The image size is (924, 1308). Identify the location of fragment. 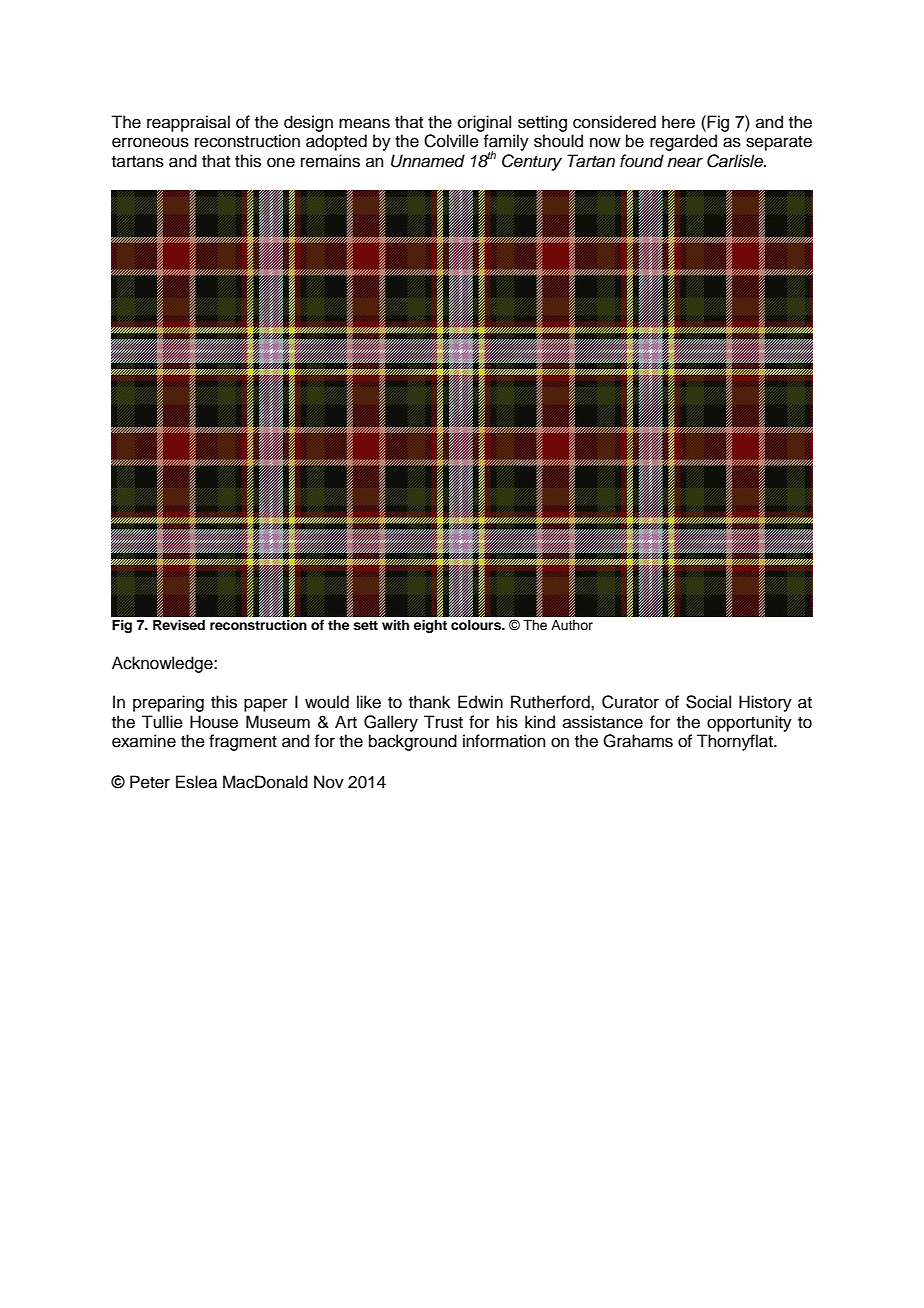
(243, 742).
